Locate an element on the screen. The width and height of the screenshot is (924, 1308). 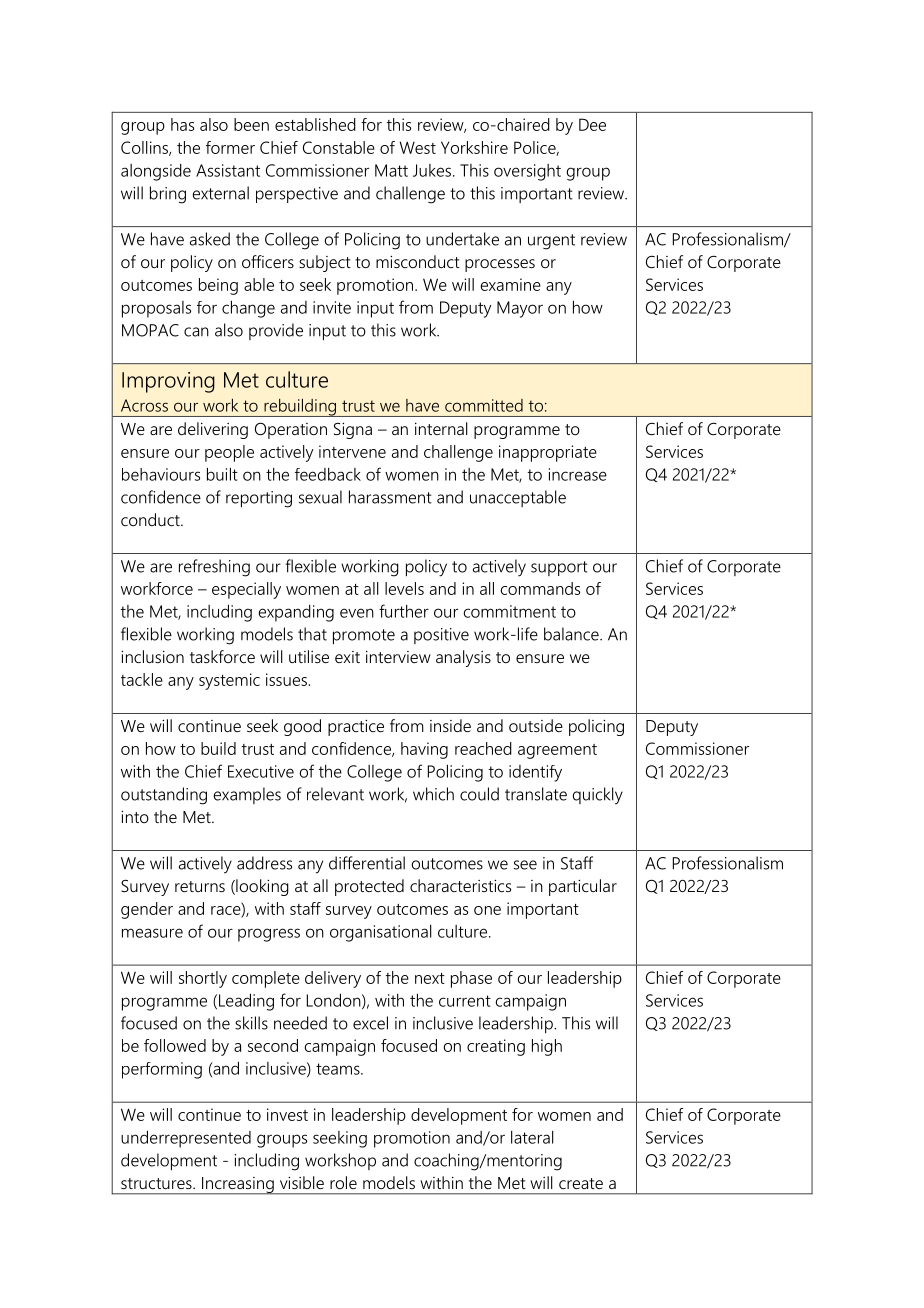
can is located at coordinates (196, 332).
